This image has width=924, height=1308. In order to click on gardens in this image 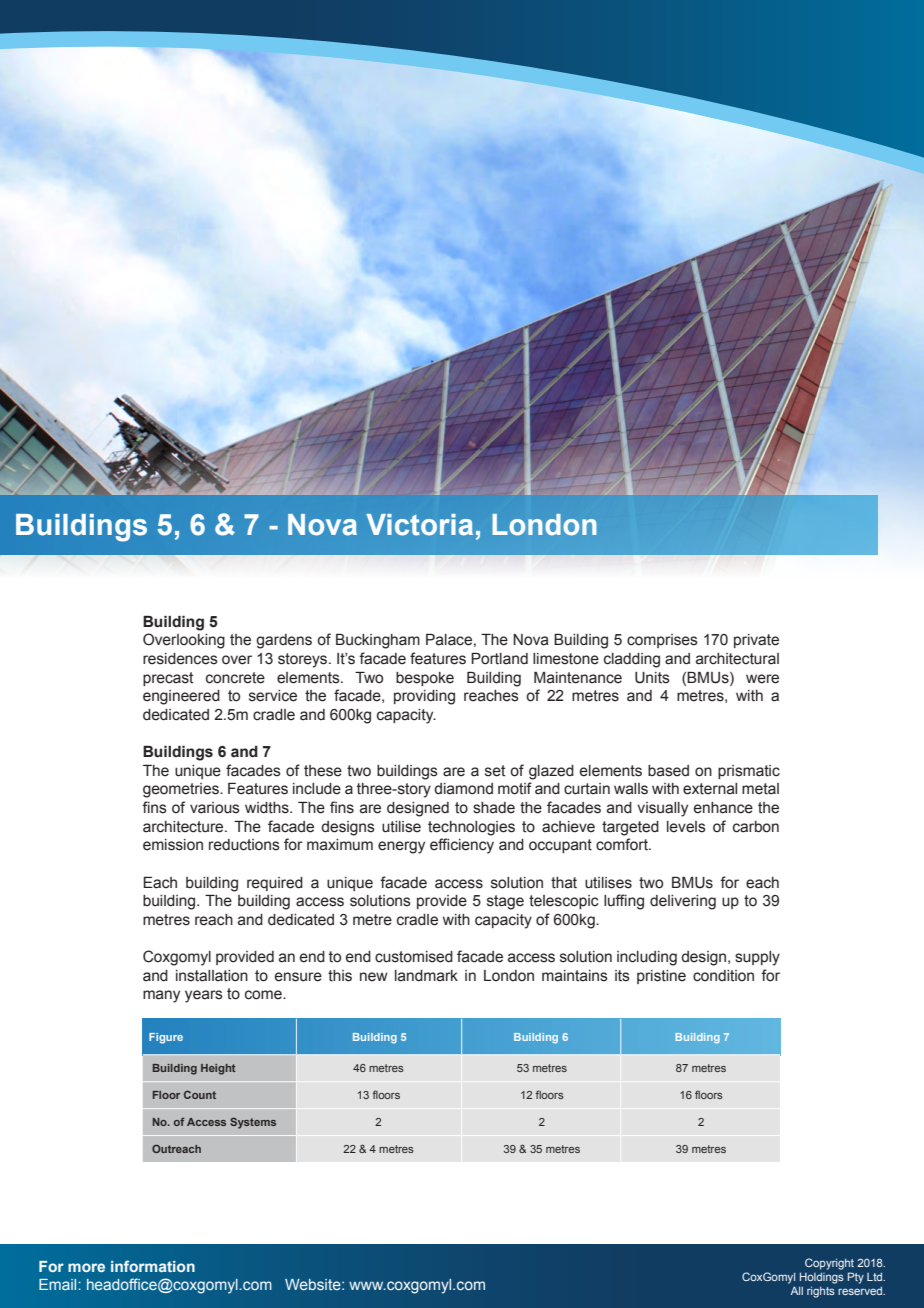, I will do `click(284, 641)`.
